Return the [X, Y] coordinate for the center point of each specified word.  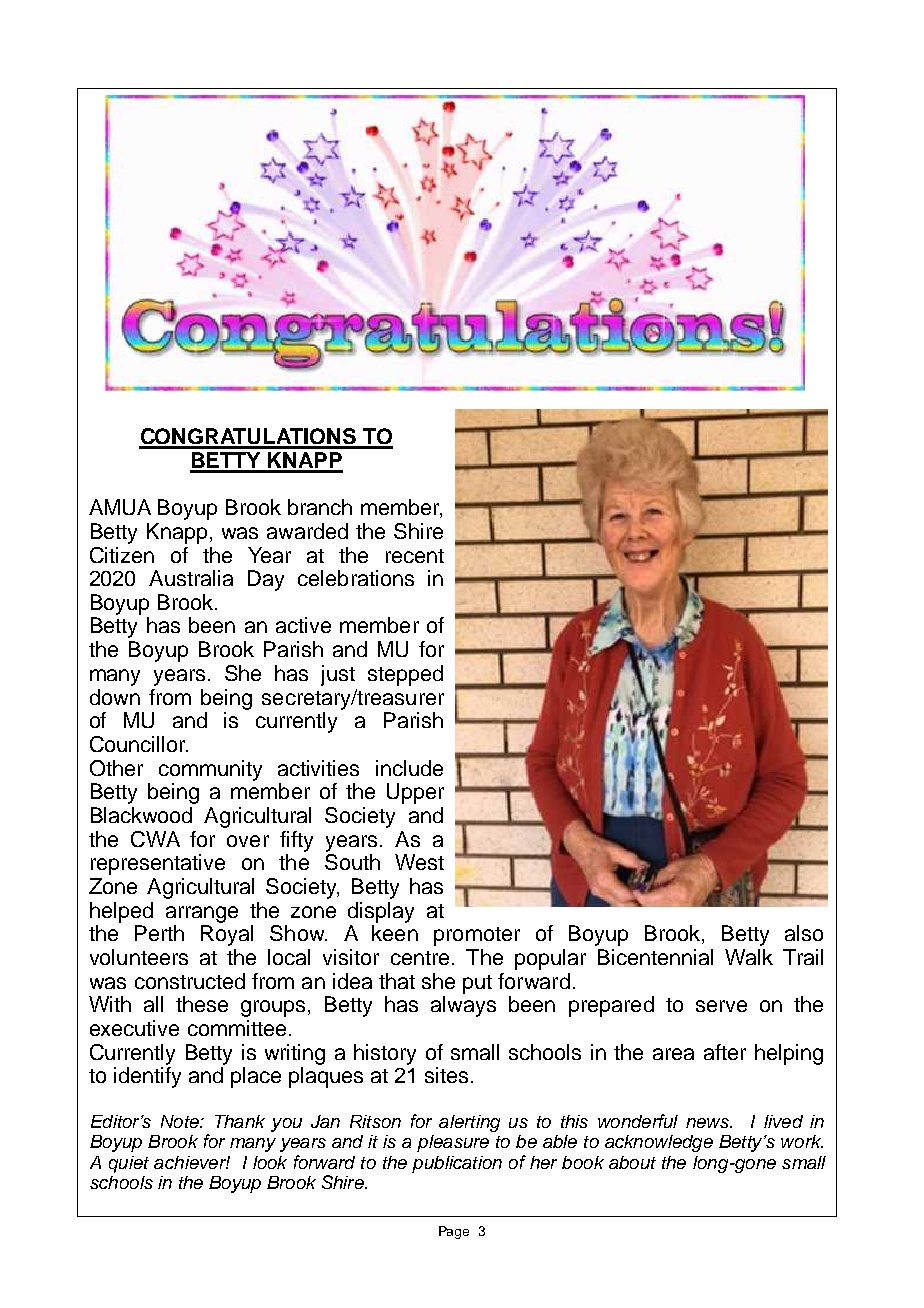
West [419, 862]
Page [454, 1232]
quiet [129, 1164]
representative [158, 864]
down [115, 697]
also [804, 933]
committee [237, 1028]
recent [415, 556]
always [463, 1006]
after [725, 1052]
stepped [405, 675]
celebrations [356, 578]
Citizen [122, 555]
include [409, 768]
